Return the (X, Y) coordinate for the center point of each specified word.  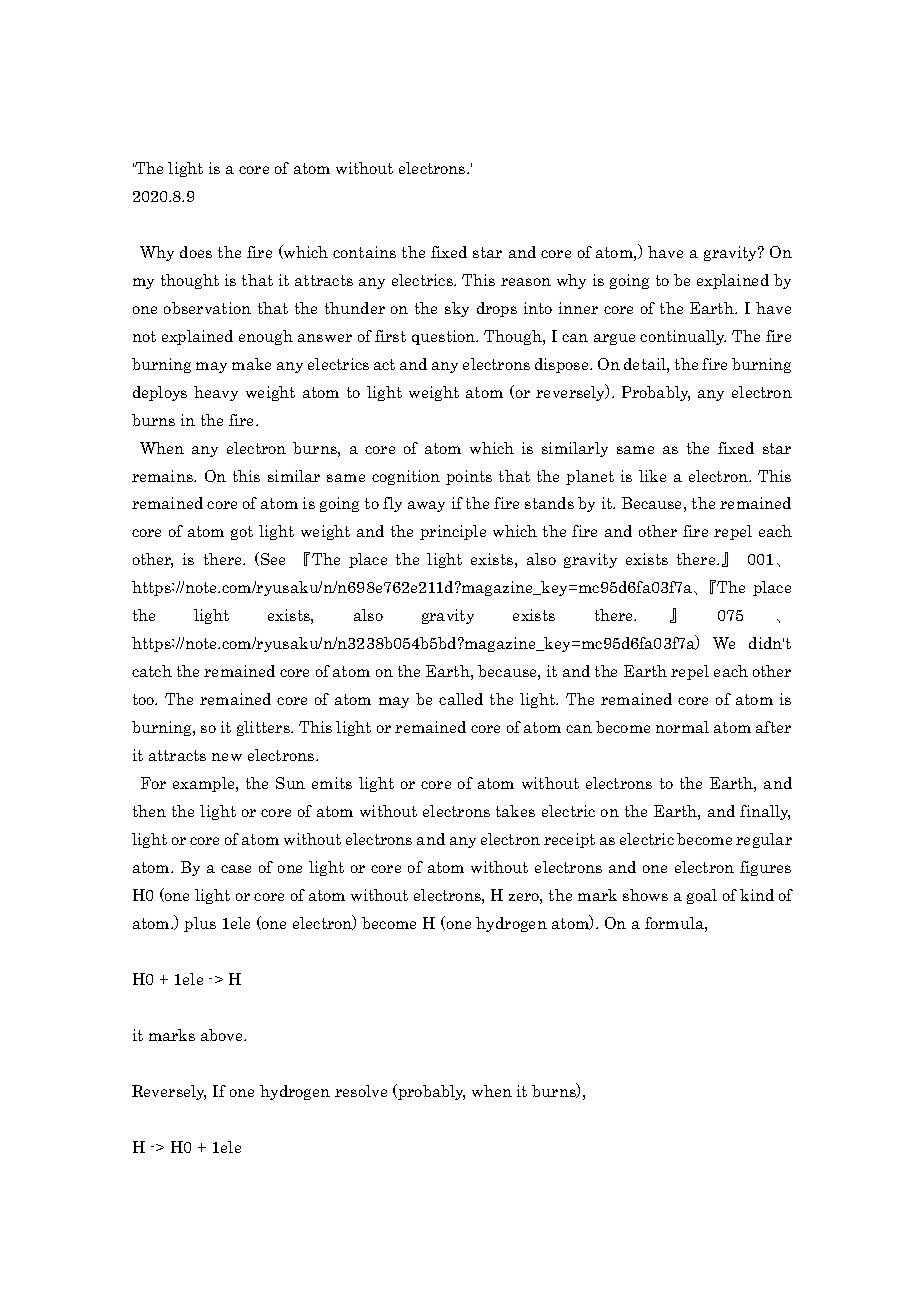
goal (702, 896)
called (461, 699)
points (469, 477)
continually (683, 337)
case (236, 869)
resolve (361, 1091)
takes (515, 811)
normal (682, 727)
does (196, 252)
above (223, 1035)
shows (645, 895)
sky (457, 309)
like (652, 476)
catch (152, 671)
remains (163, 476)
